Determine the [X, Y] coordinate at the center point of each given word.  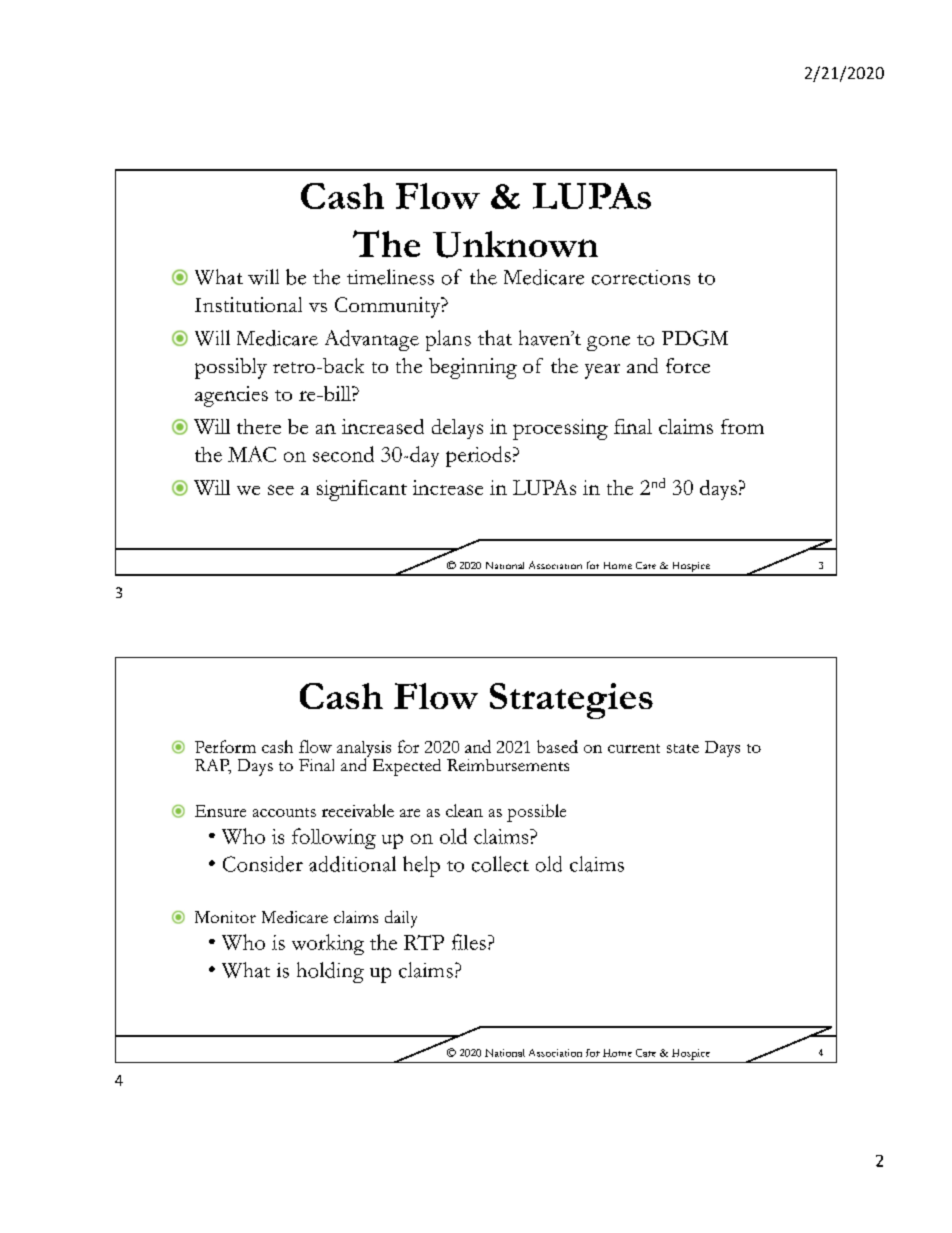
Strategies [571, 701]
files [469, 942]
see [281, 490]
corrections [641, 277]
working [328, 944]
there [259, 426]
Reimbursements [508, 765]
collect [500, 864]
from [742, 426]
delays [457, 429]
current [634, 748]
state [683, 748]
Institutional [248, 304]
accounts [284, 812]
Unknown [515, 244]
